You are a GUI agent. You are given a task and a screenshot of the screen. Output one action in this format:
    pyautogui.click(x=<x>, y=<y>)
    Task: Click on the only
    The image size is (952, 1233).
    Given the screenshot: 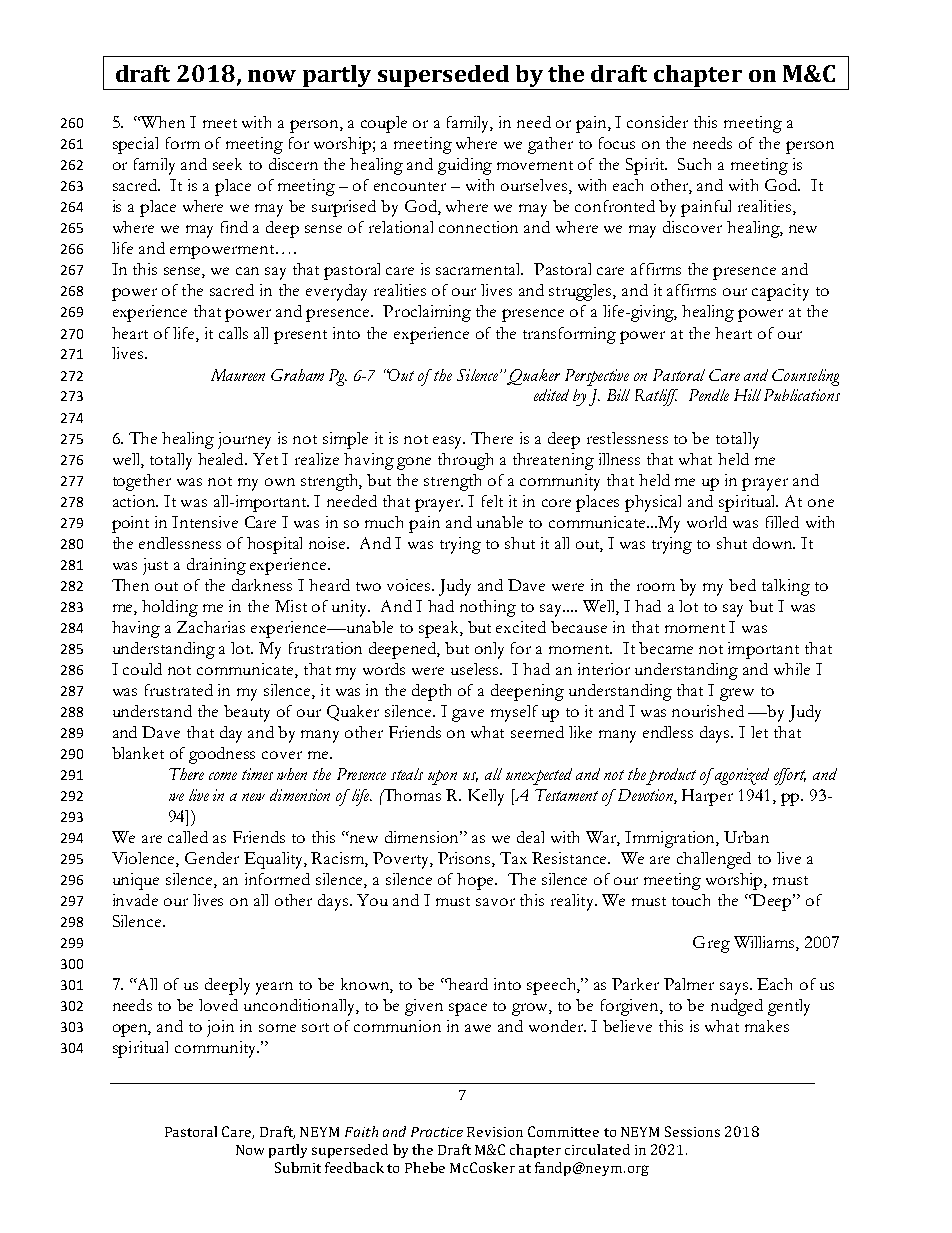 What is the action you would take?
    pyautogui.click(x=489, y=650)
